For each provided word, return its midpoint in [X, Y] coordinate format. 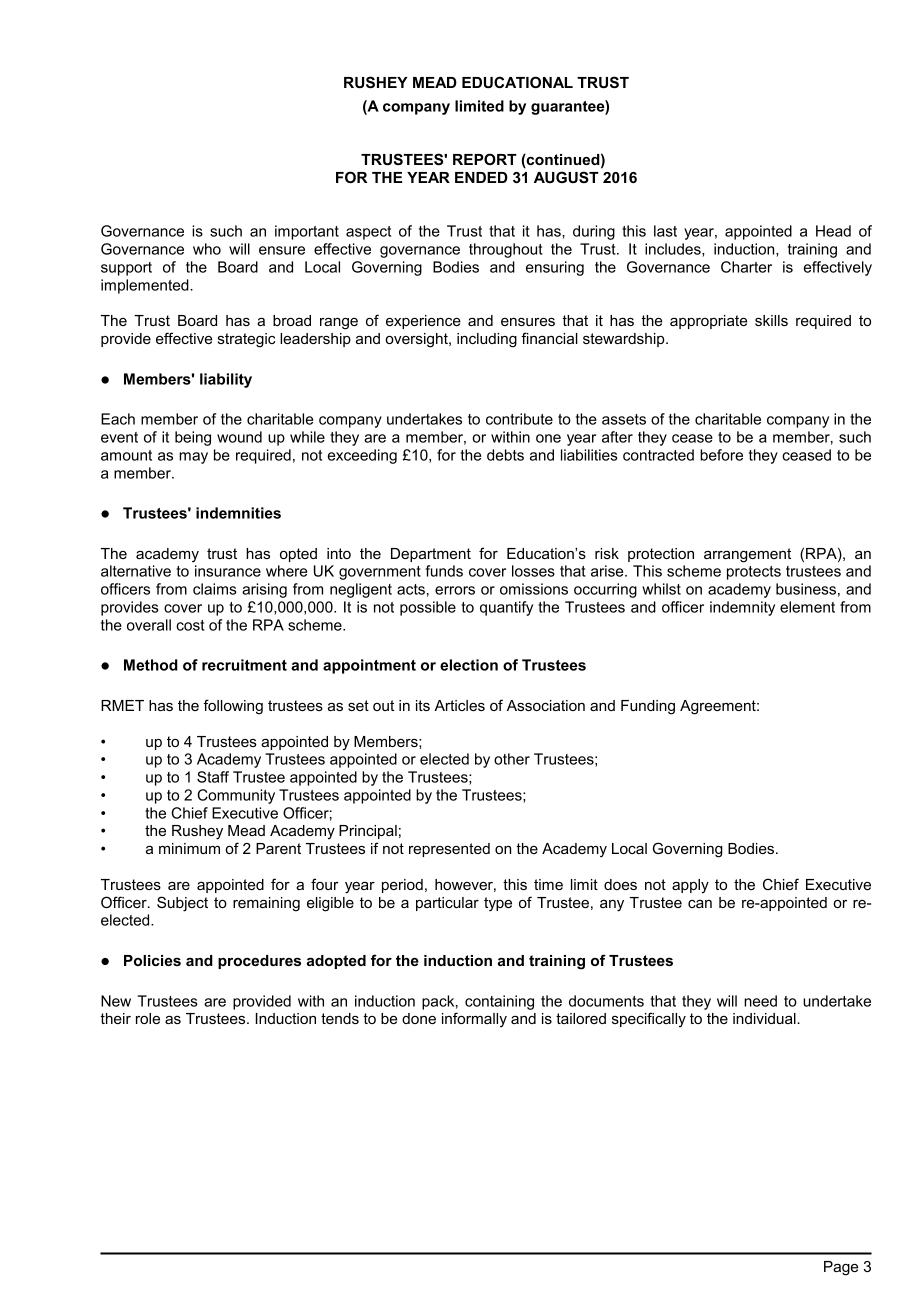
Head [833, 231]
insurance [228, 571]
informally [474, 1019]
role [148, 1018]
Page [841, 1268]
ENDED [481, 177]
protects [754, 573]
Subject [182, 904]
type [498, 904]
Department [431, 555]
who [207, 249]
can [700, 904]
